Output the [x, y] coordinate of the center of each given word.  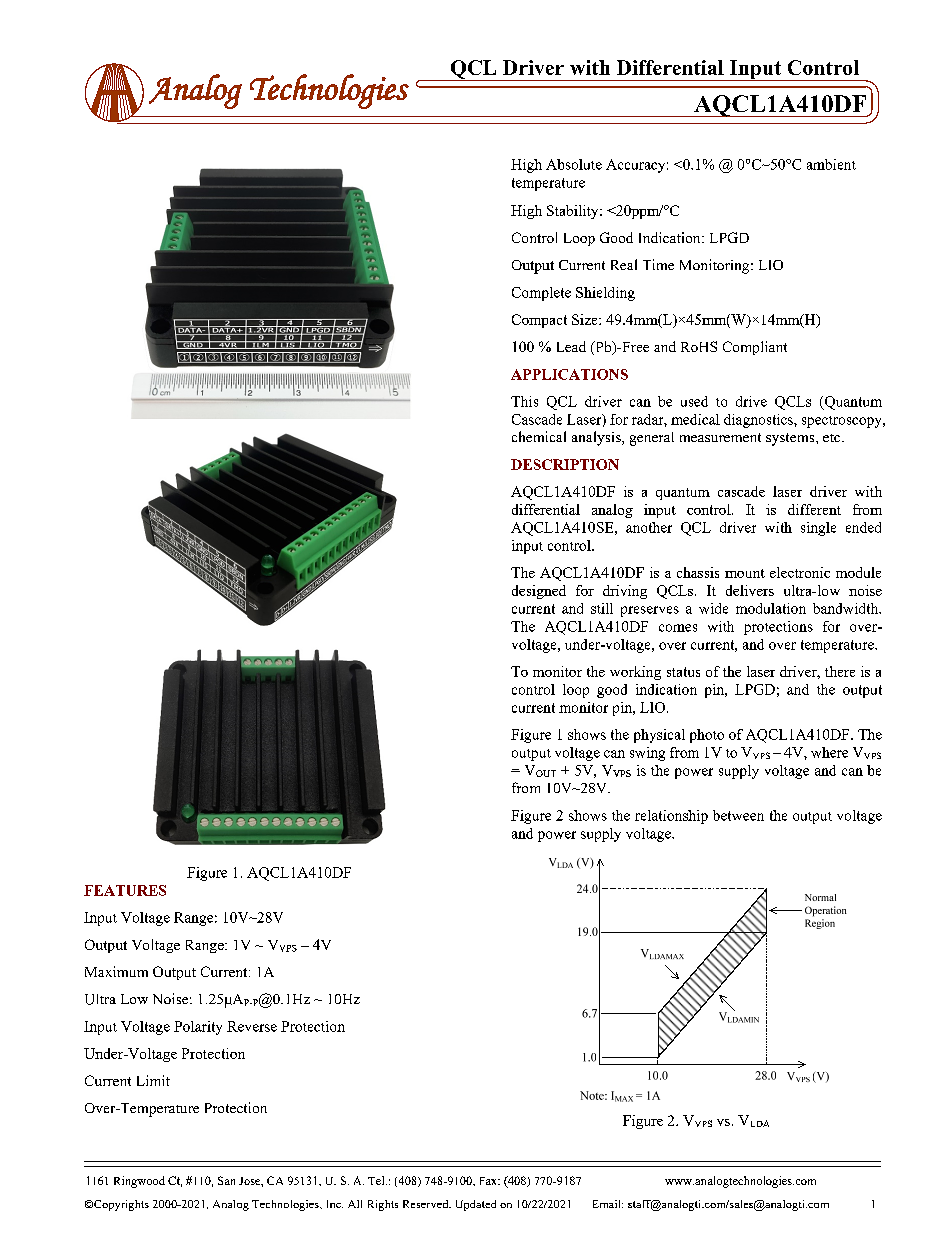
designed [539, 592]
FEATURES [125, 890]
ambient [831, 164]
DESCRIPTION [565, 464]
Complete [541, 294]
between [738, 815]
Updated [476, 1205]
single [818, 529]
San [226, 1180]
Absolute [574, 164]
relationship [671, 817]
